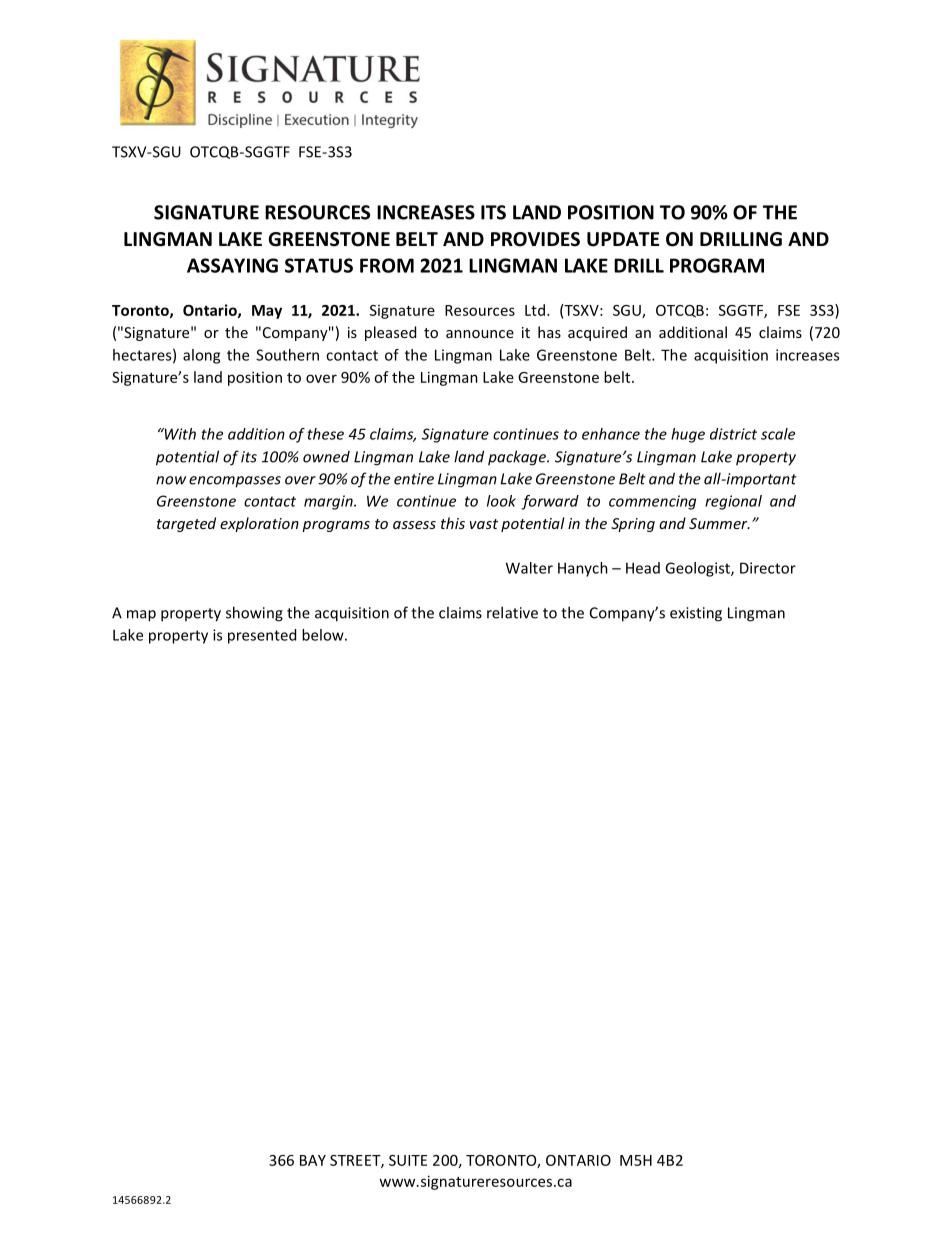 The height and width of the screenshot is (1233, 952). What do you see at coordinates (623, 239) in the screenshot?
I see `UPDATE` at bounding box center [623, 239].
